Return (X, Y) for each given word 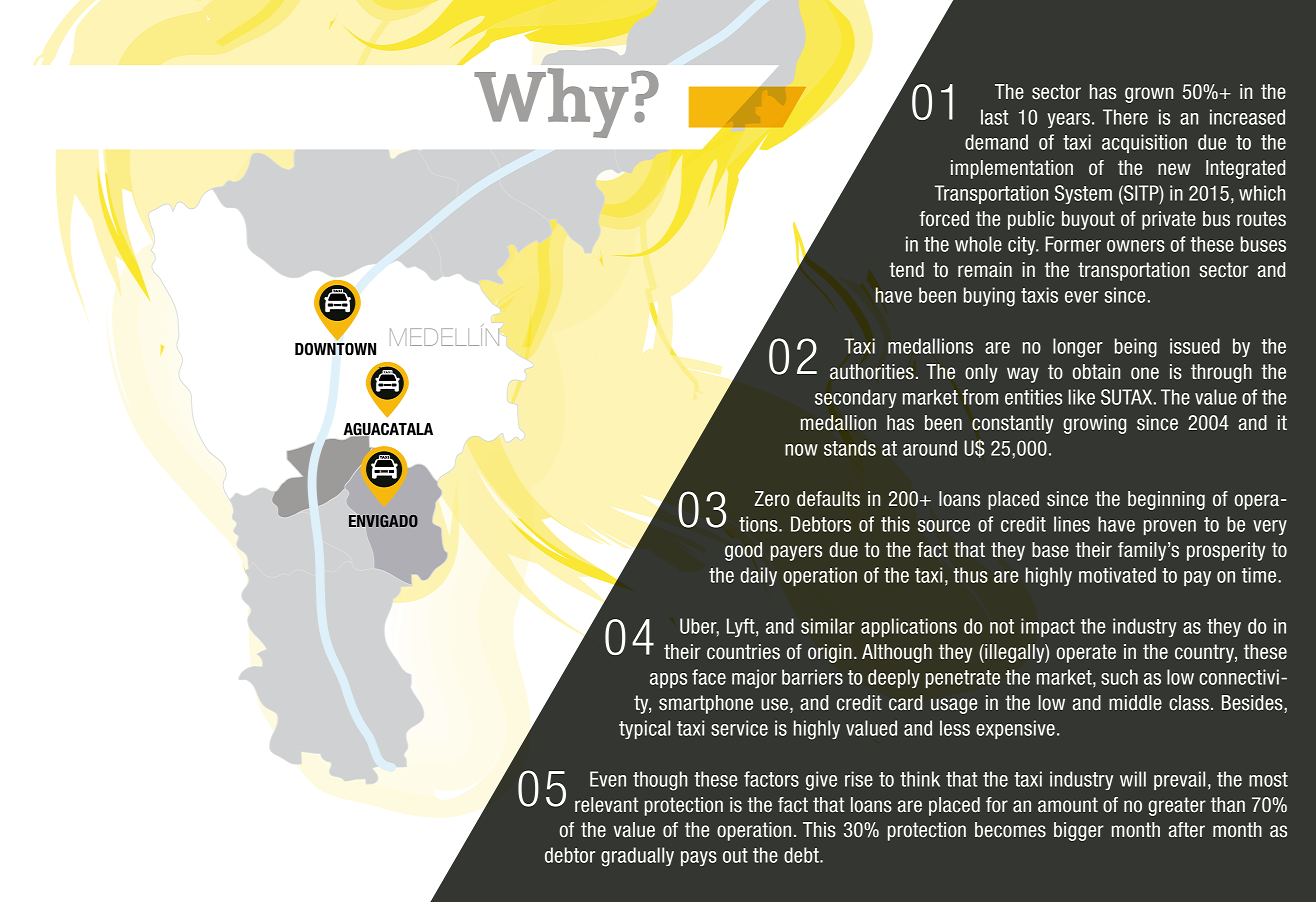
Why (551, 103)
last (994, 117)
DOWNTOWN (335, 348)
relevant (606, 805)
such (1119, 677)
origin (830, 653)
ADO (403, 521)
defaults (828, 499)
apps (668, 680)
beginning (1166, 500)
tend (906, 270)
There (1125, 117)
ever (1082, 297)
